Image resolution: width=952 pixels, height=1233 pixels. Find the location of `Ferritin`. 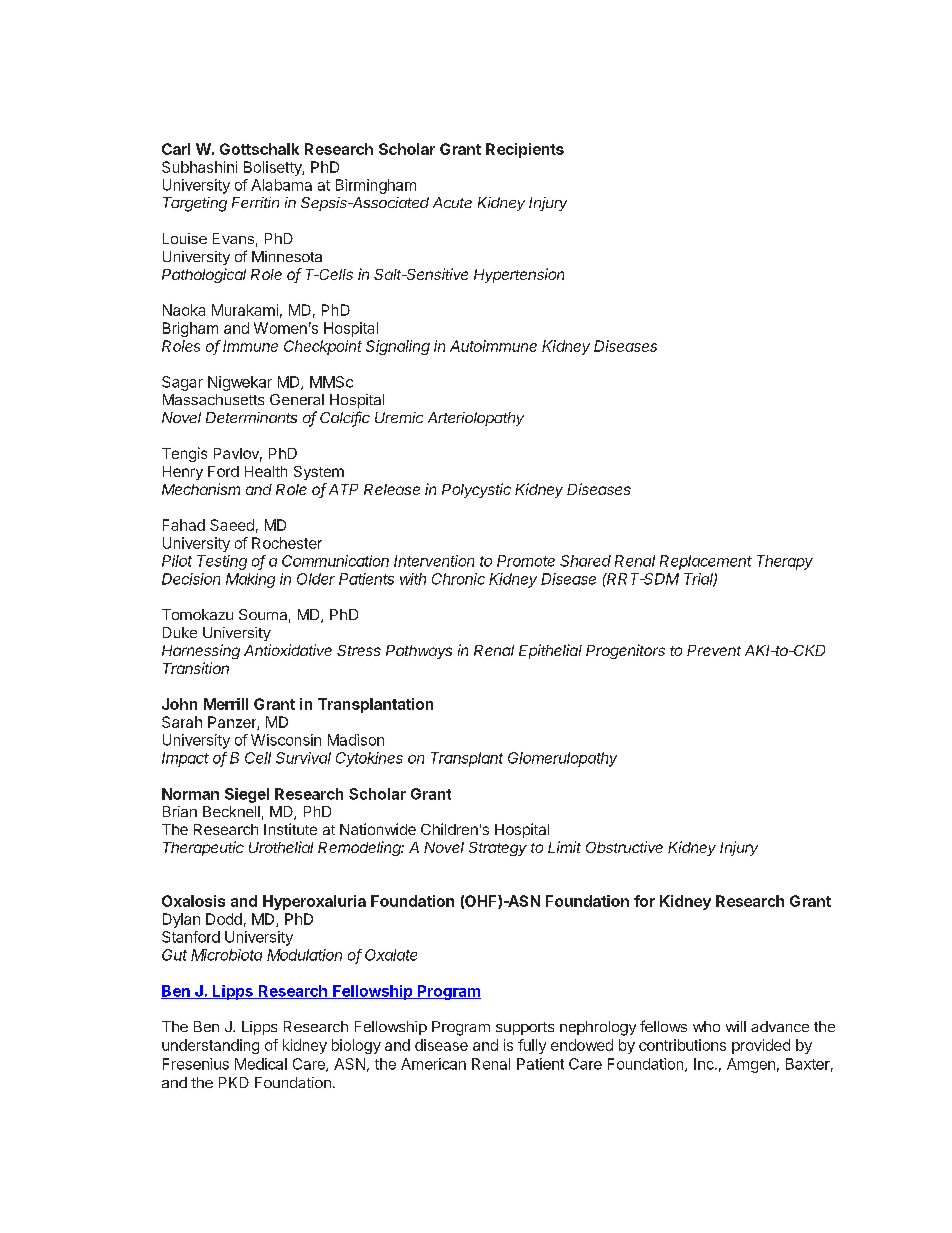

Ferritin is located at coordinates (255, 202).
